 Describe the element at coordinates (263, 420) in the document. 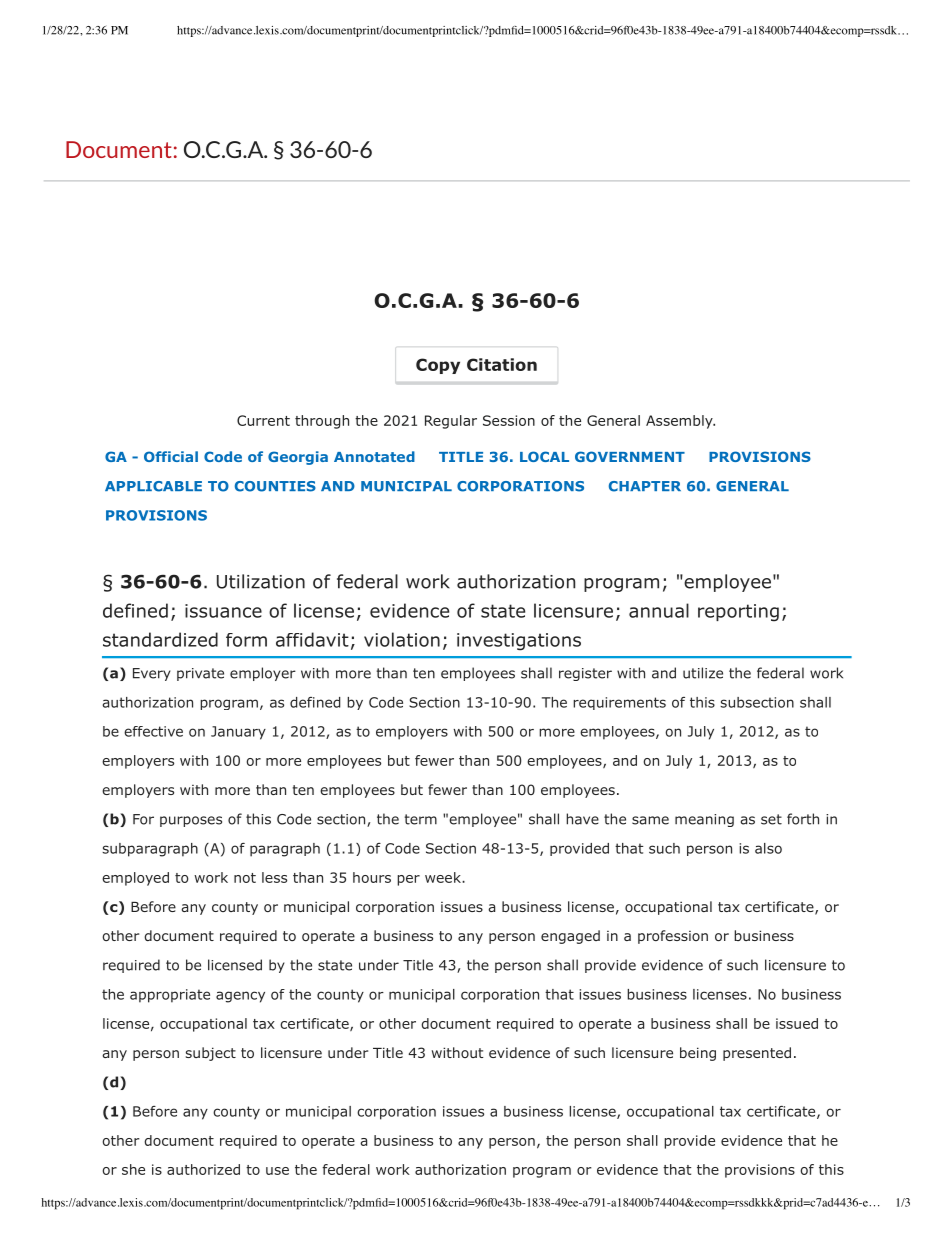

I see `Current` at that location.
